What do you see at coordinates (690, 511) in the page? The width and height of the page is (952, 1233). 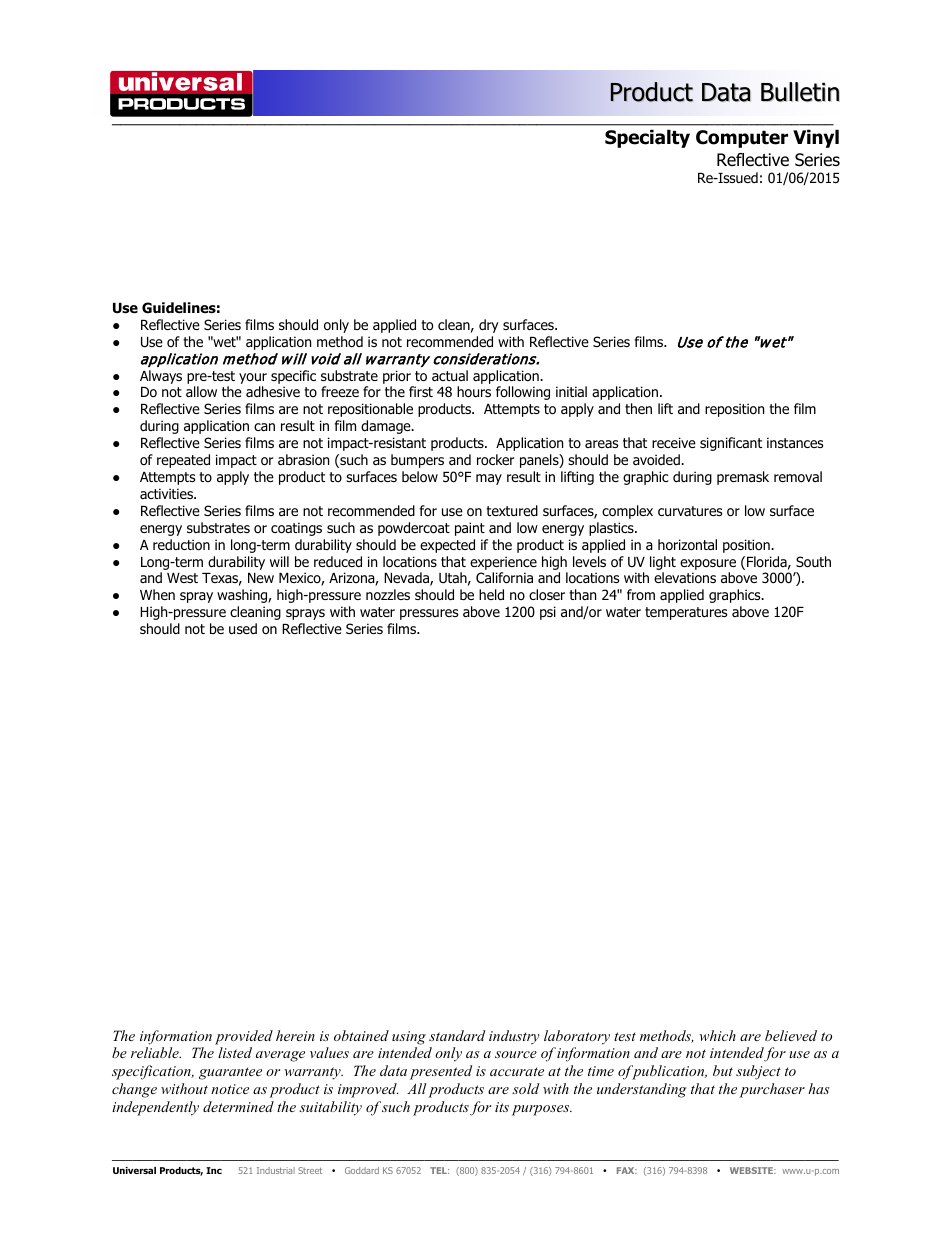 I see `curvatures` at bounding box center [690, 511].
